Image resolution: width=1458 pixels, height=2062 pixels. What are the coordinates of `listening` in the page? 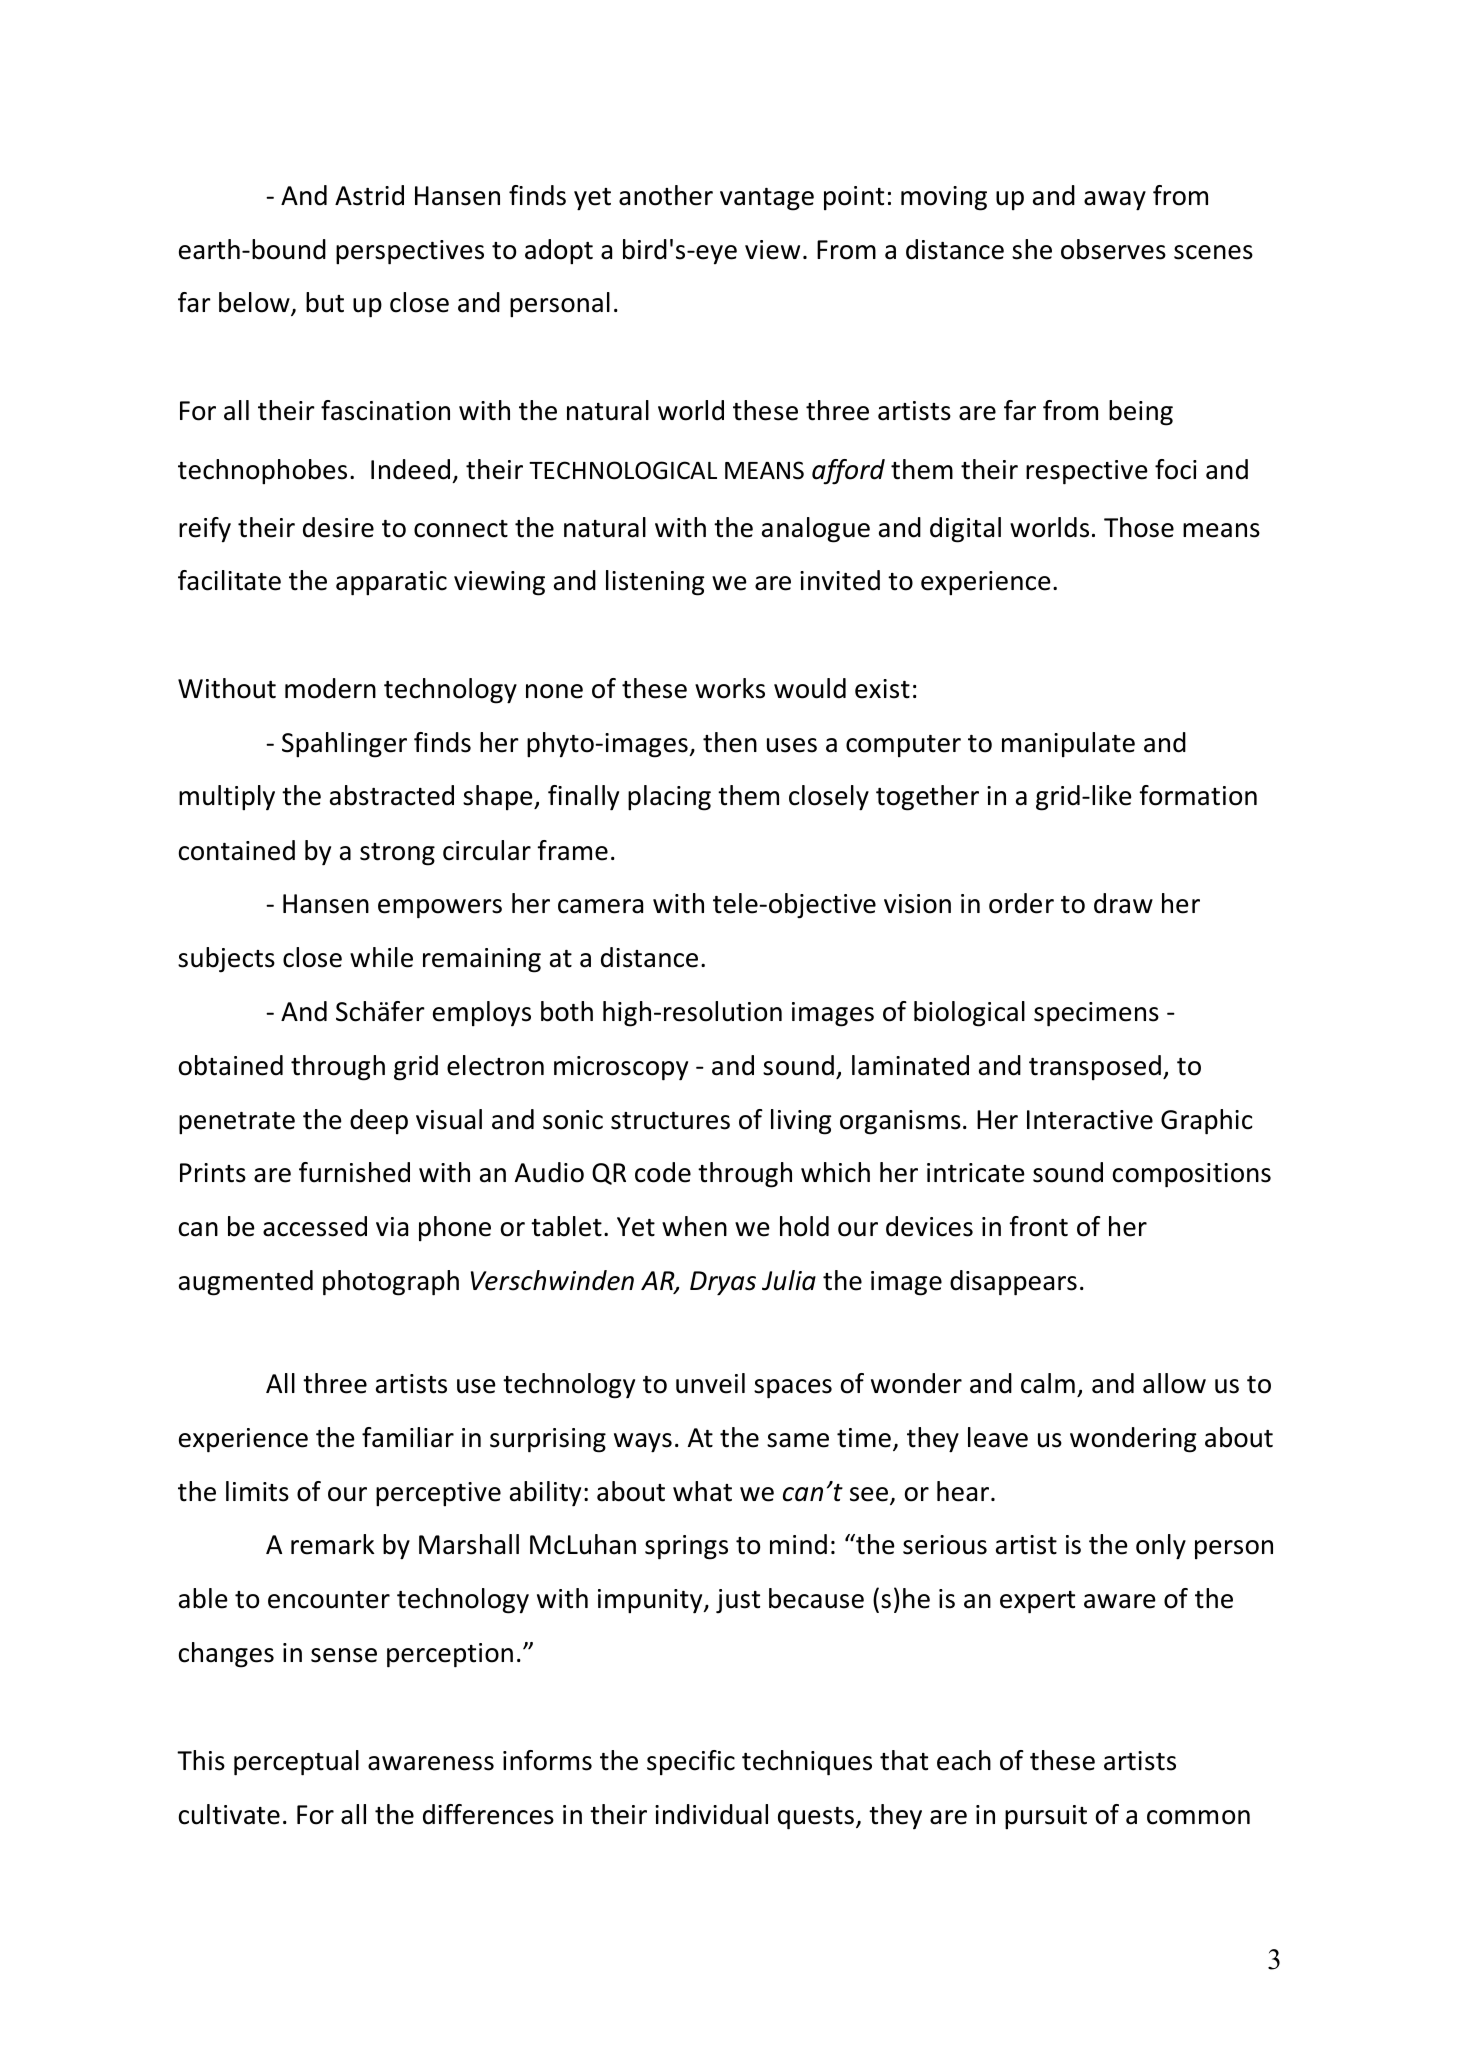 It's located at (655, 583).
